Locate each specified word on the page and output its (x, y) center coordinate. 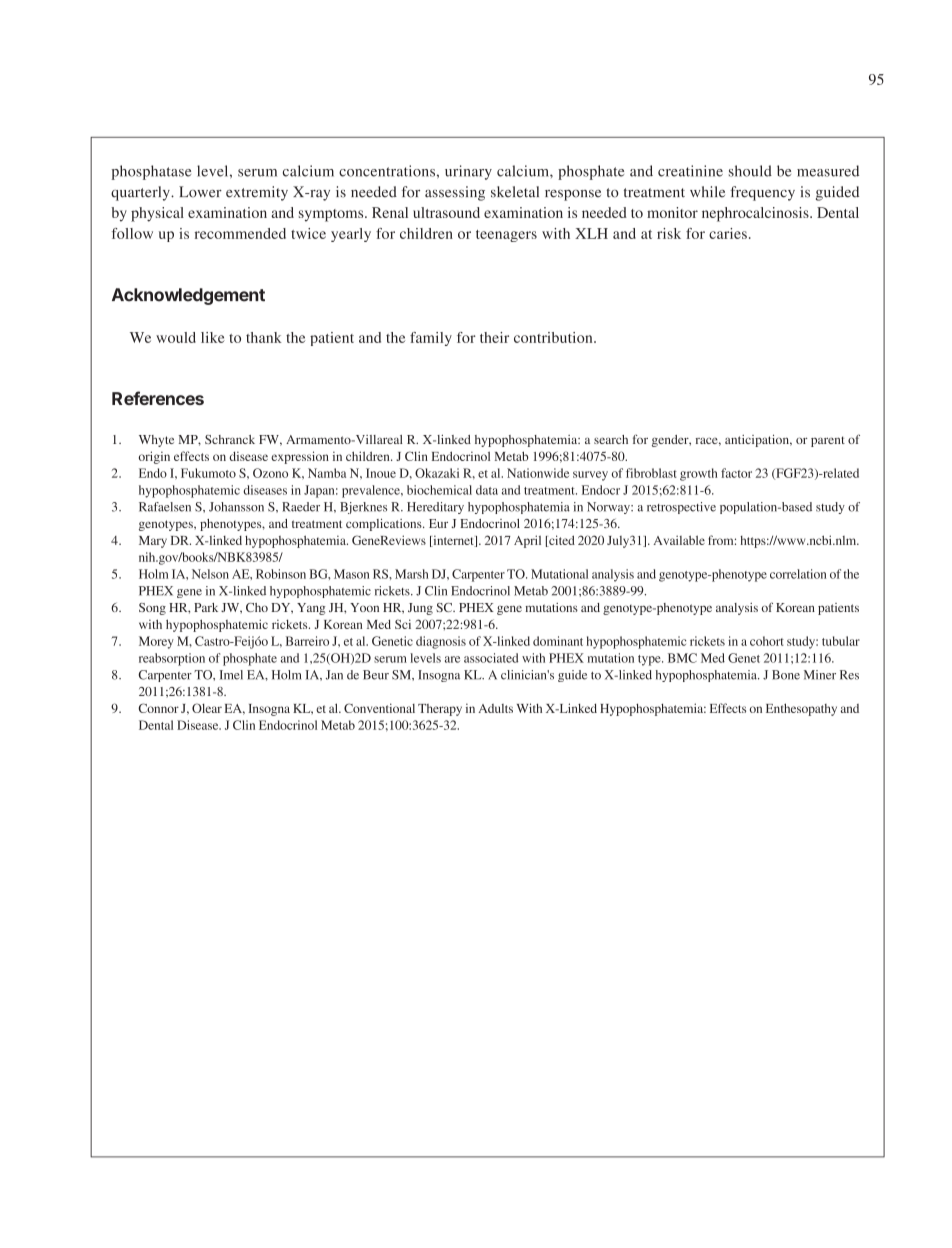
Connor (158, 708)
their (494, 337)
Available (679, 540)
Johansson (236, 507)
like (213, 337)
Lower (200, 192)
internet (453, 541)
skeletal (515, 192)
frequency (762, 193)
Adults (495, 708)
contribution (554, 337)
